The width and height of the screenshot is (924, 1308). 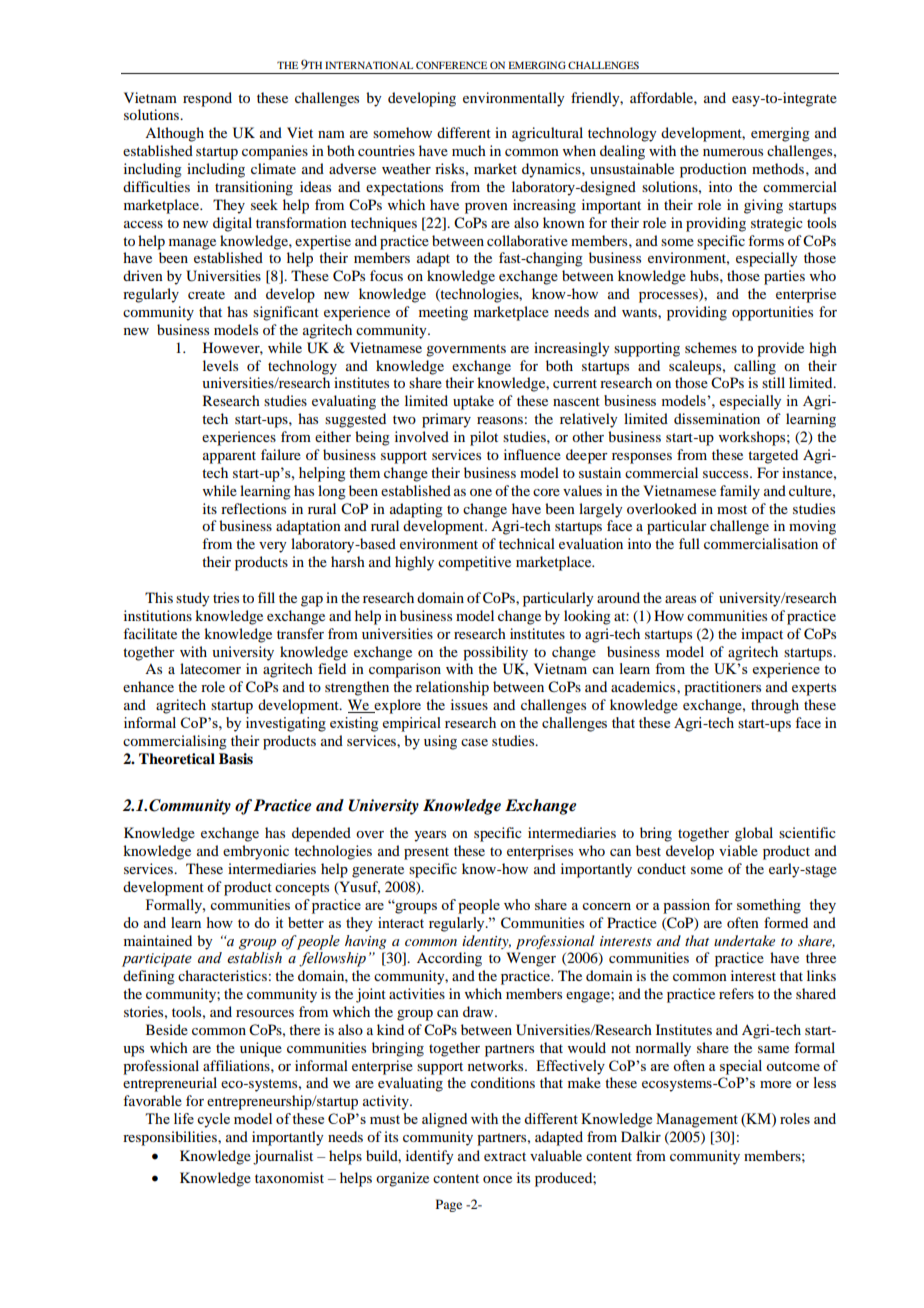 What do you see at coordinates (236, 758) in the screenshot?
I see `Basis` at bounding box center [236, 758].
